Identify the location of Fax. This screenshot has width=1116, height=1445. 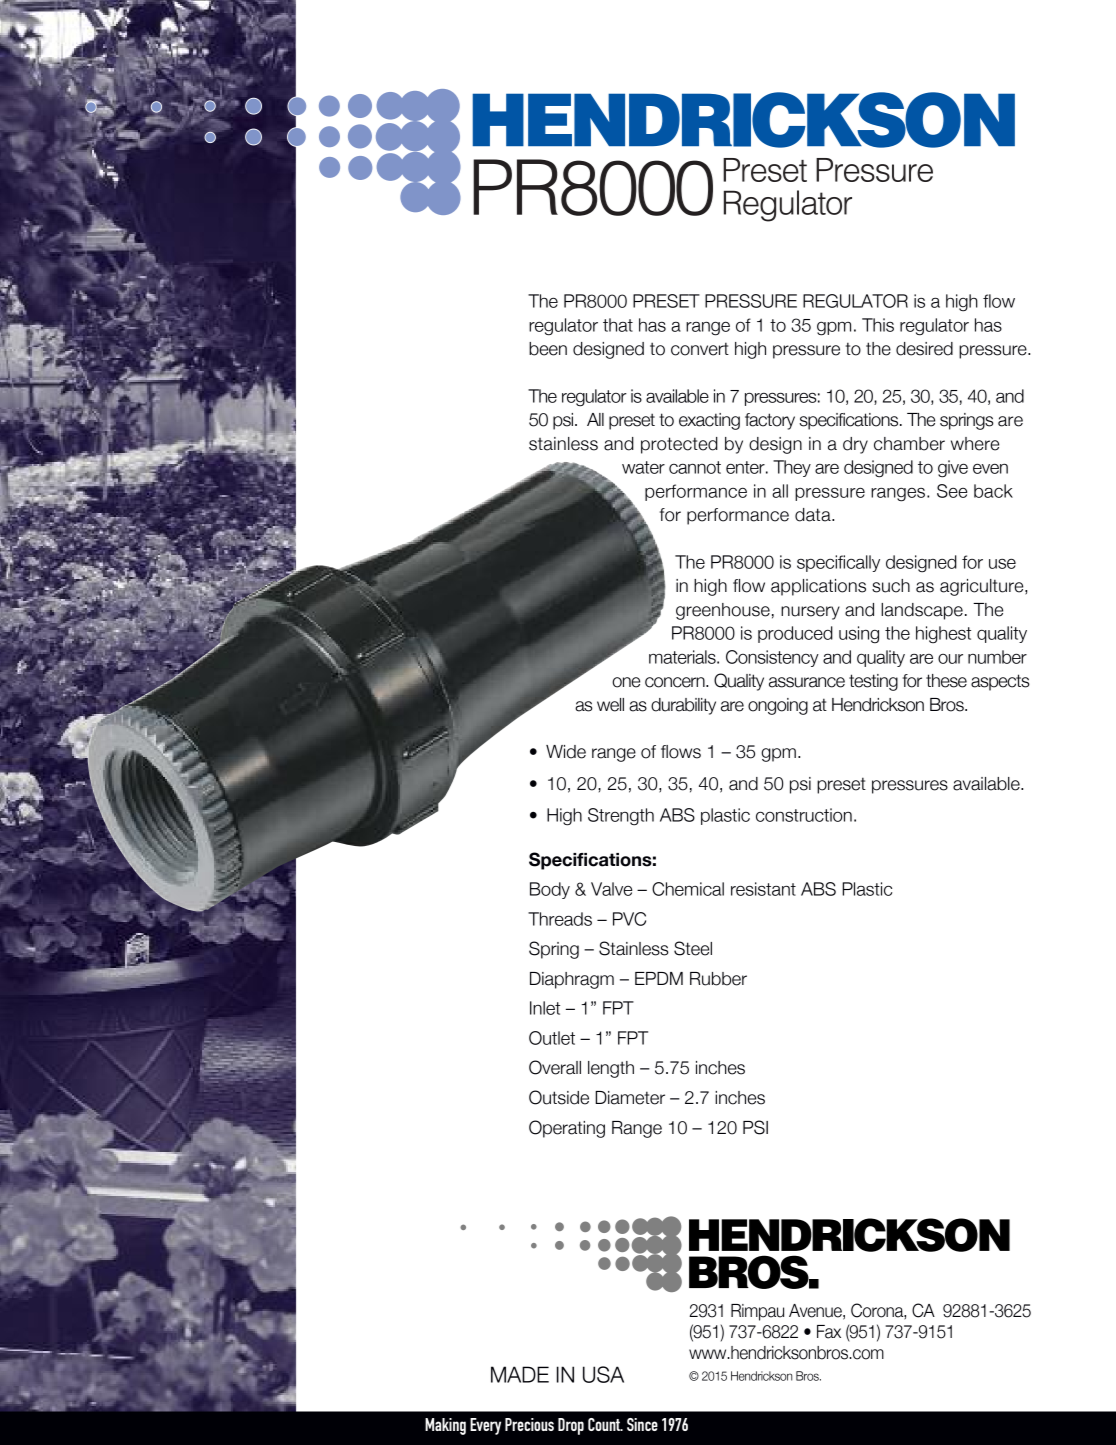
(829, 1332).
